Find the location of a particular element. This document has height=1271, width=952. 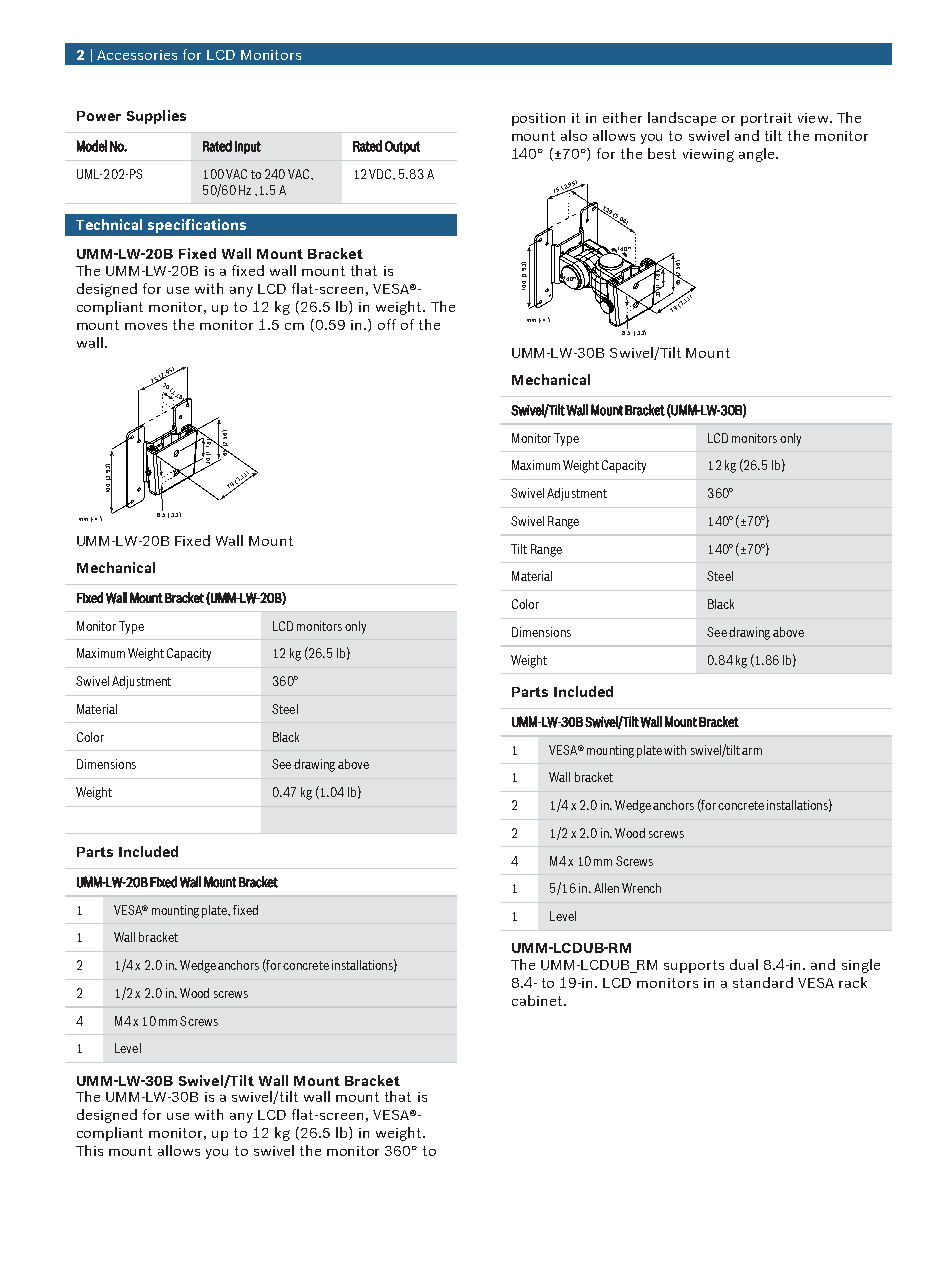

This is located at coordinates (89, 1150).
